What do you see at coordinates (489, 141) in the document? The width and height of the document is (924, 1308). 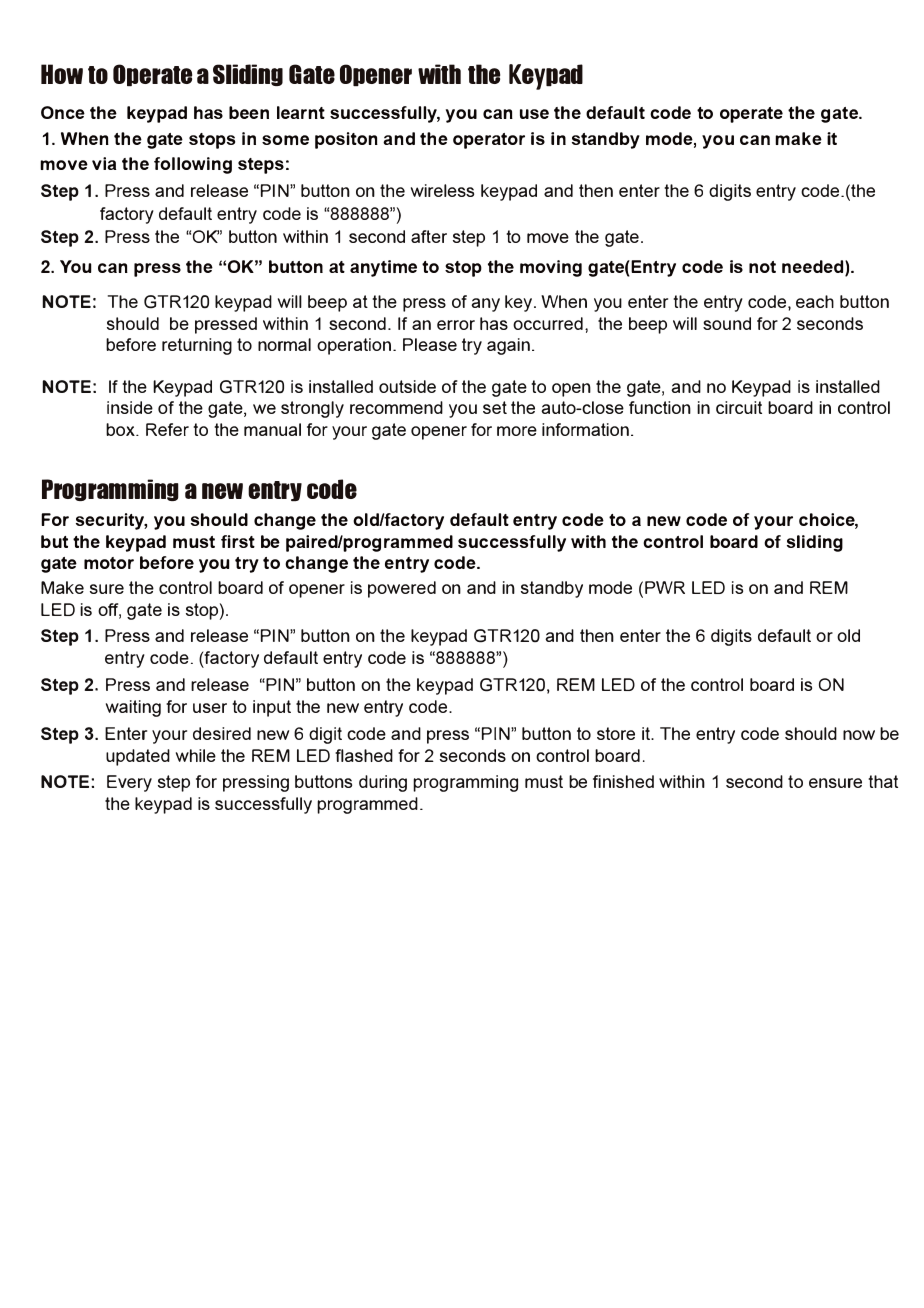 I see `operator` at bounding box center [489, 141].
